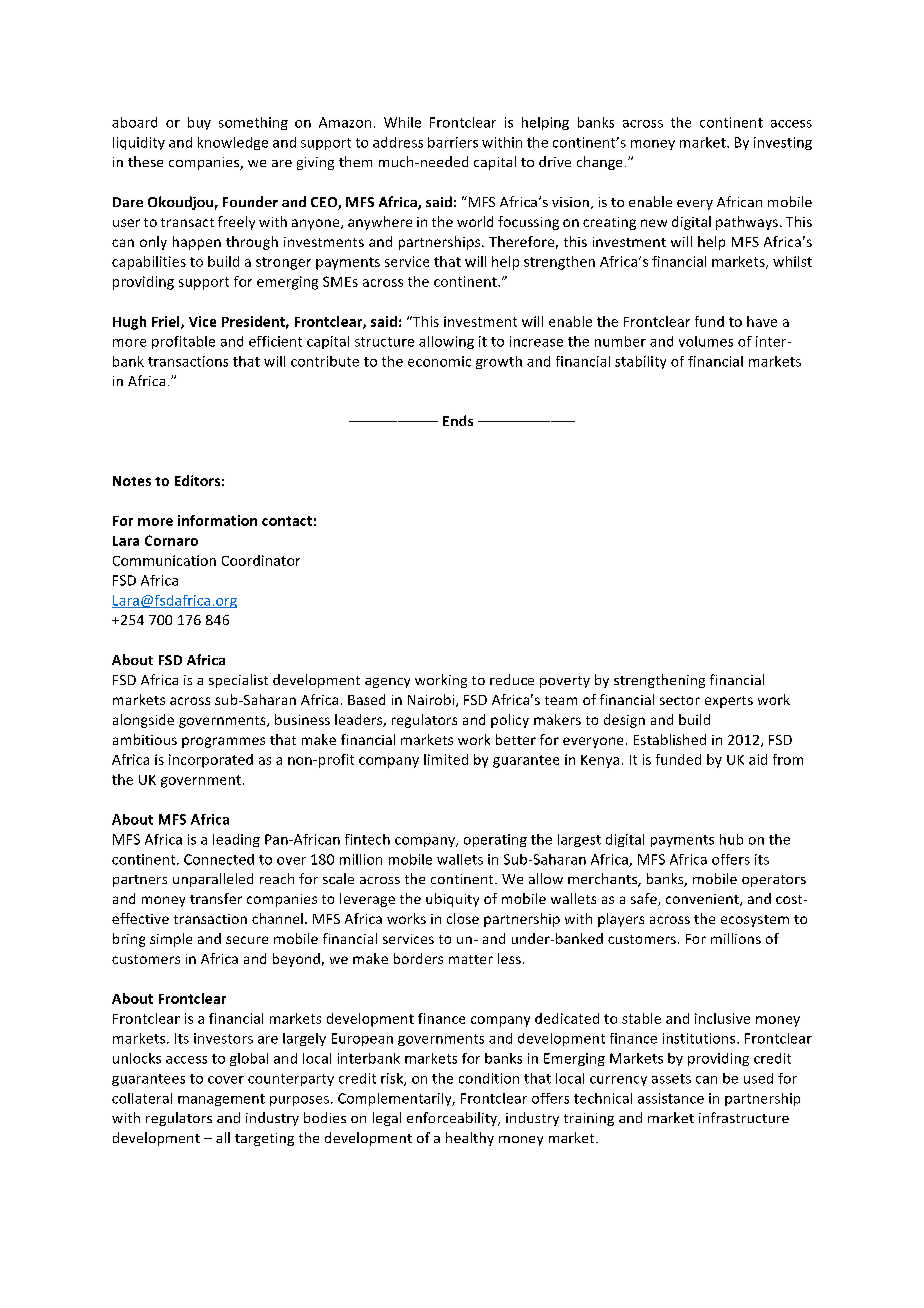 This document has height=1308, width=924. I want to click on management, so click(221, 1100).
